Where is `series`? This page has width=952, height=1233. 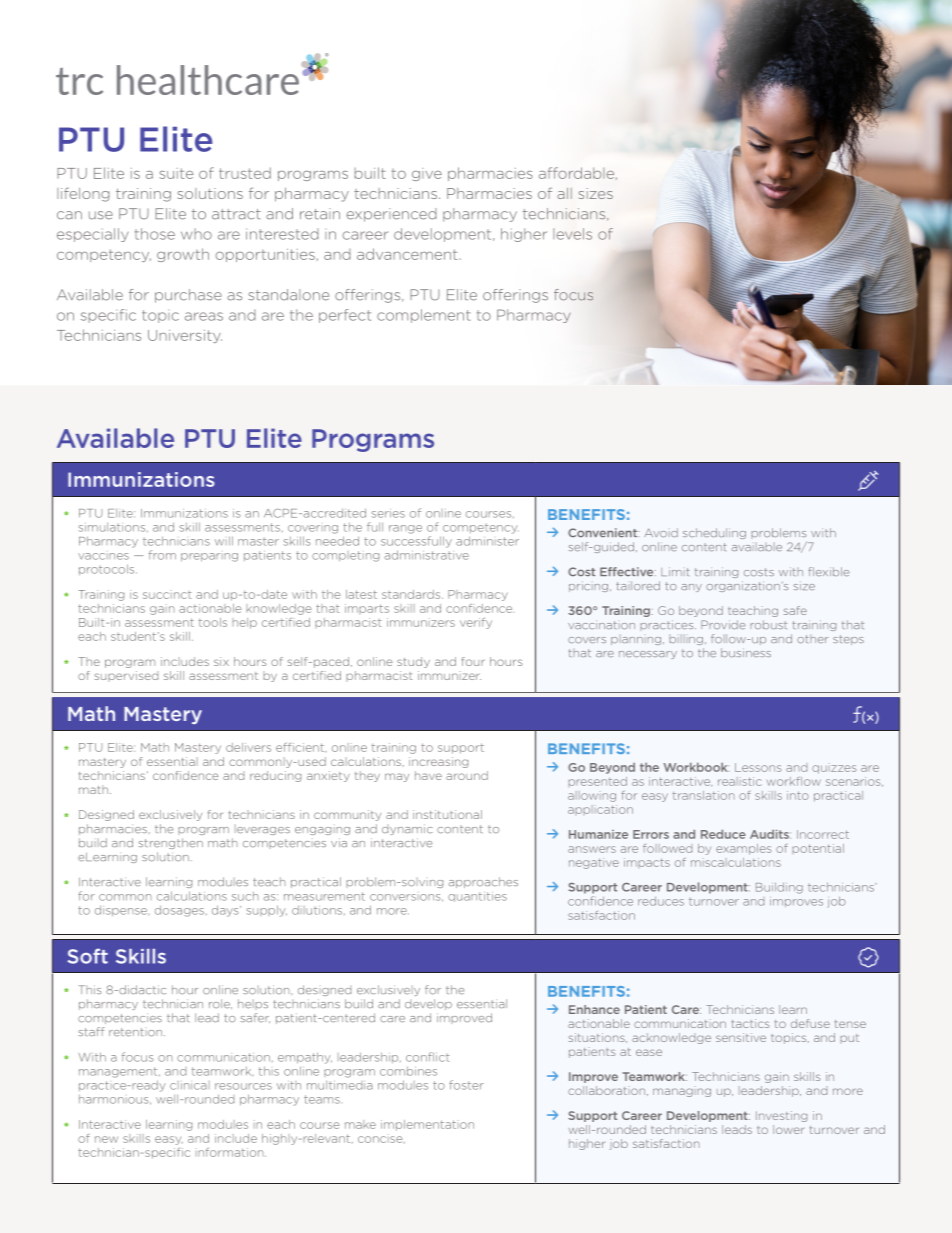
series is located at coordinates (388, 513).
